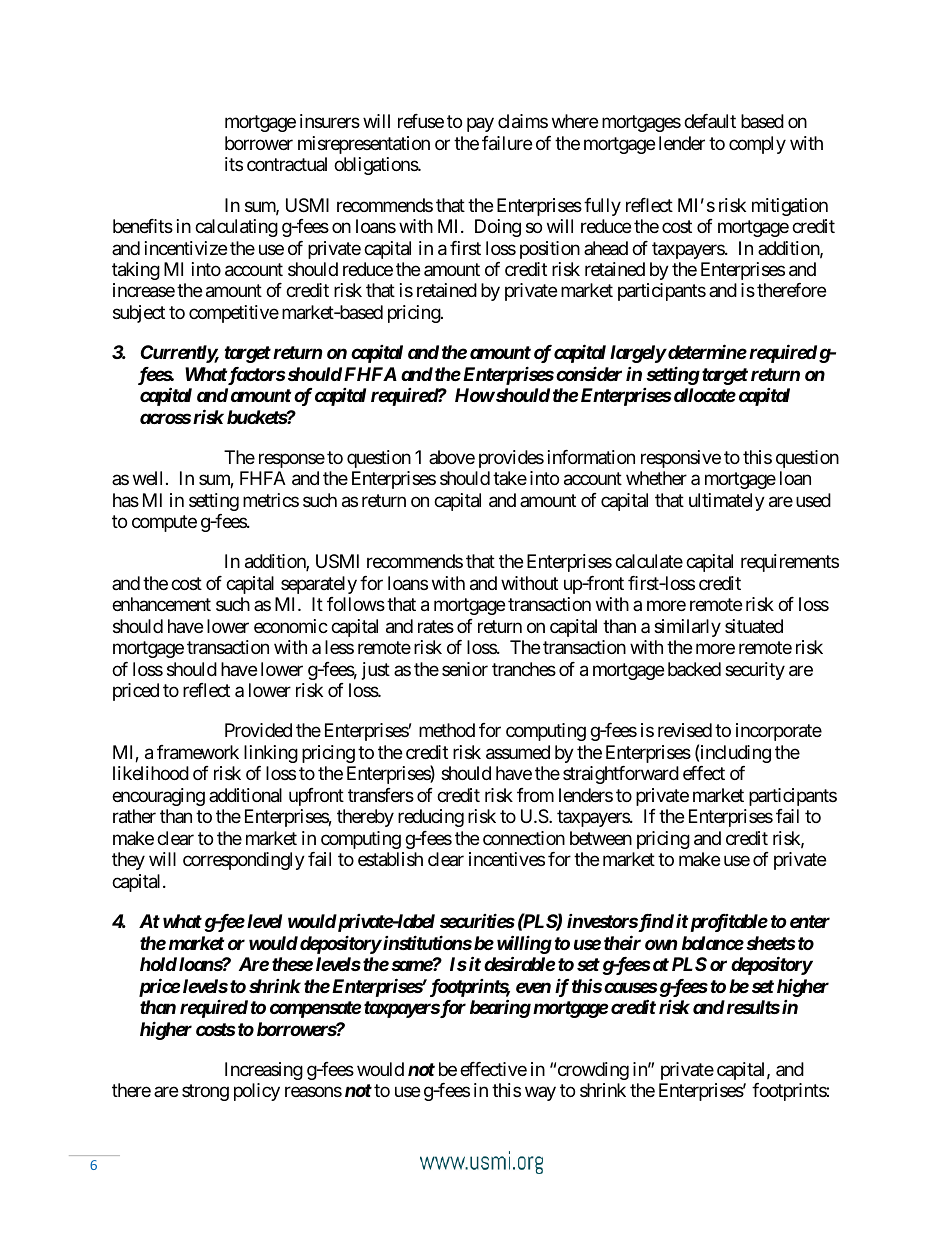  What do you see at coordinates (779, 732) in the image?
I see `incorporate` at bounding box center [779, 732].
